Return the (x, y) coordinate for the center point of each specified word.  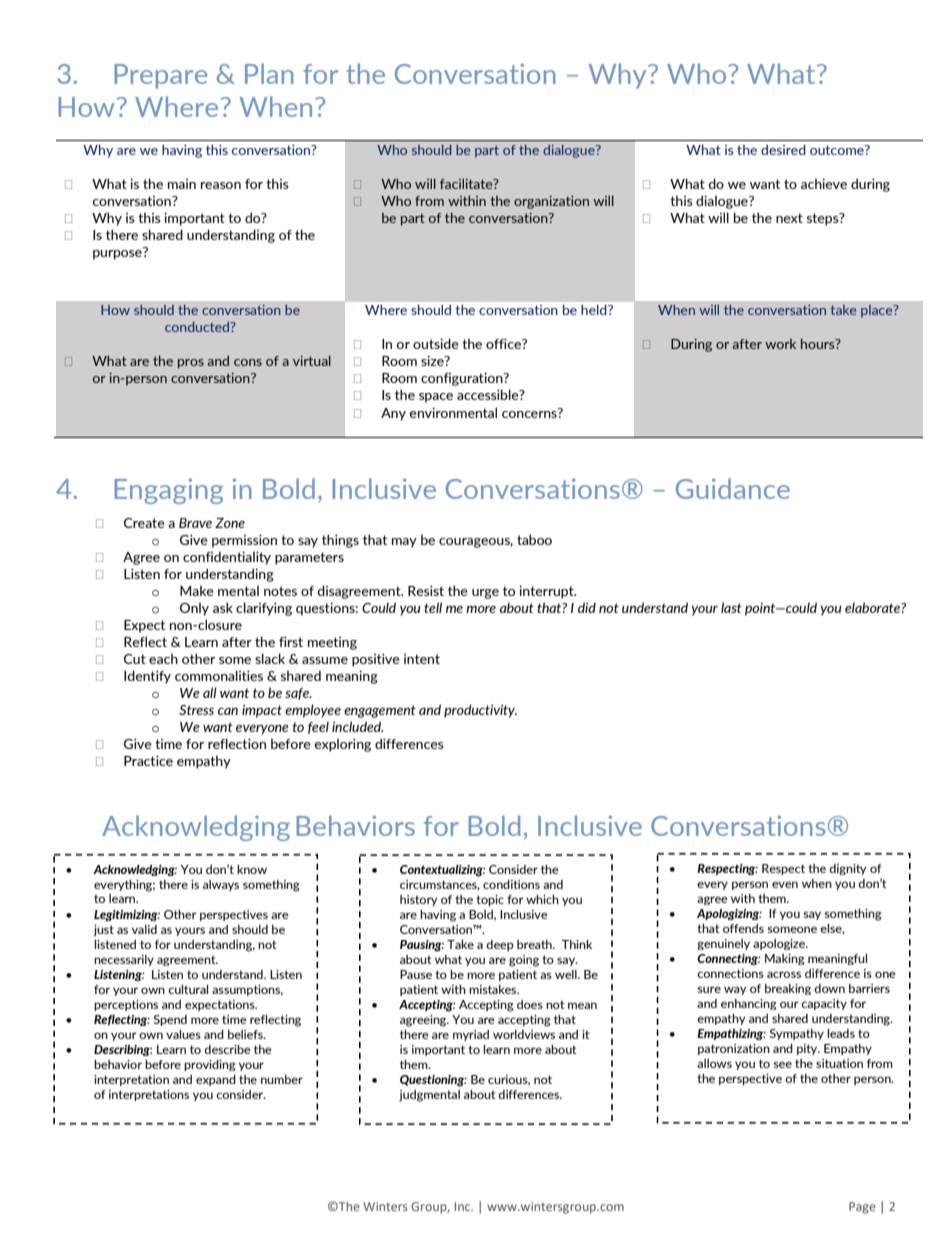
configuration (463, 379)
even (785, 884)
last (731, 607)
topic (490, 900)
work (780, 344)
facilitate (467, 183)
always (221, 885)
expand (216, 1080)
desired (783, 149)
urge (485, 594)
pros (191, 364)
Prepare (161, 76)
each (163, 658)
